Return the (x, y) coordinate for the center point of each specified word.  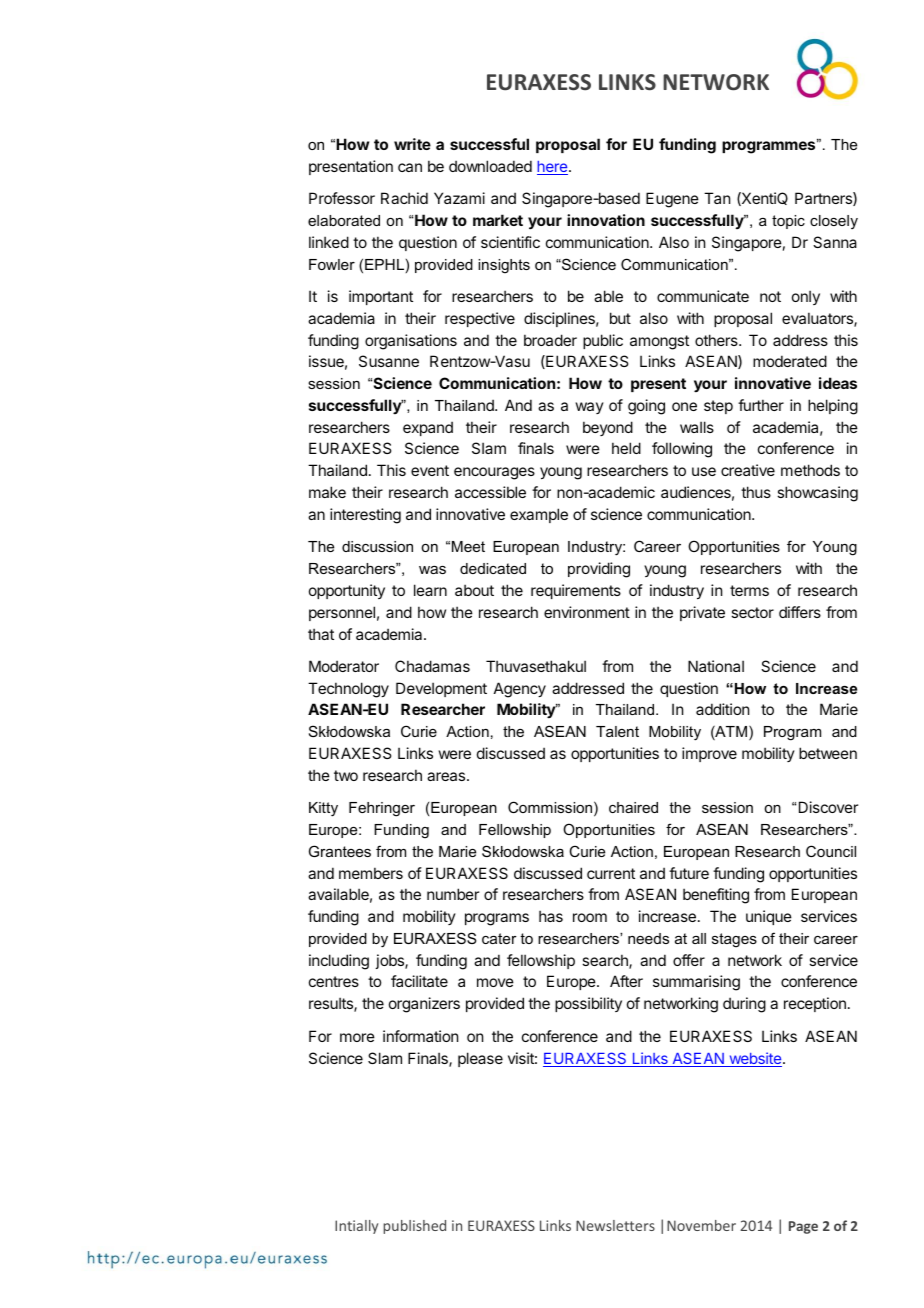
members (371, 873)
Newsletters (615, 1225)
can (410, 167)
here (552, 168)
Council (831, 851)
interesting (365, 516)
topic (788, 222)
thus (756, 492)
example (539, 515)
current (611, 873)
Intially (356, 1227)
